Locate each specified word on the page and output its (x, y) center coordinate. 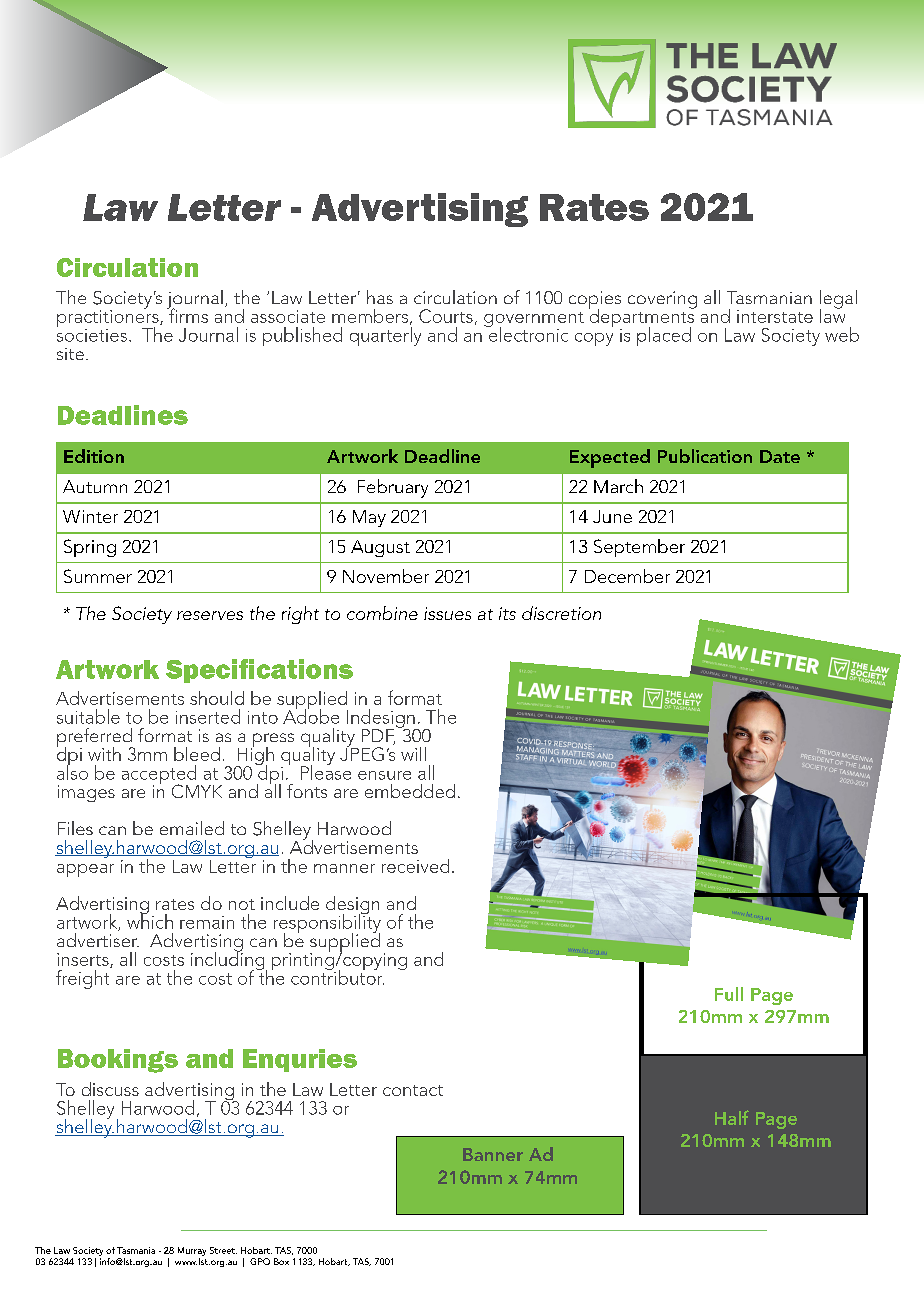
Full (729, 994)
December (627, 576)
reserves (210, 615)
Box (281, 1261)
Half (732, 1117)
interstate (775, 316)
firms (187, 314)
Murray (192, 1253)
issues (447, 613)
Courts (446, 316)
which (150, 920)
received (415, 866)
